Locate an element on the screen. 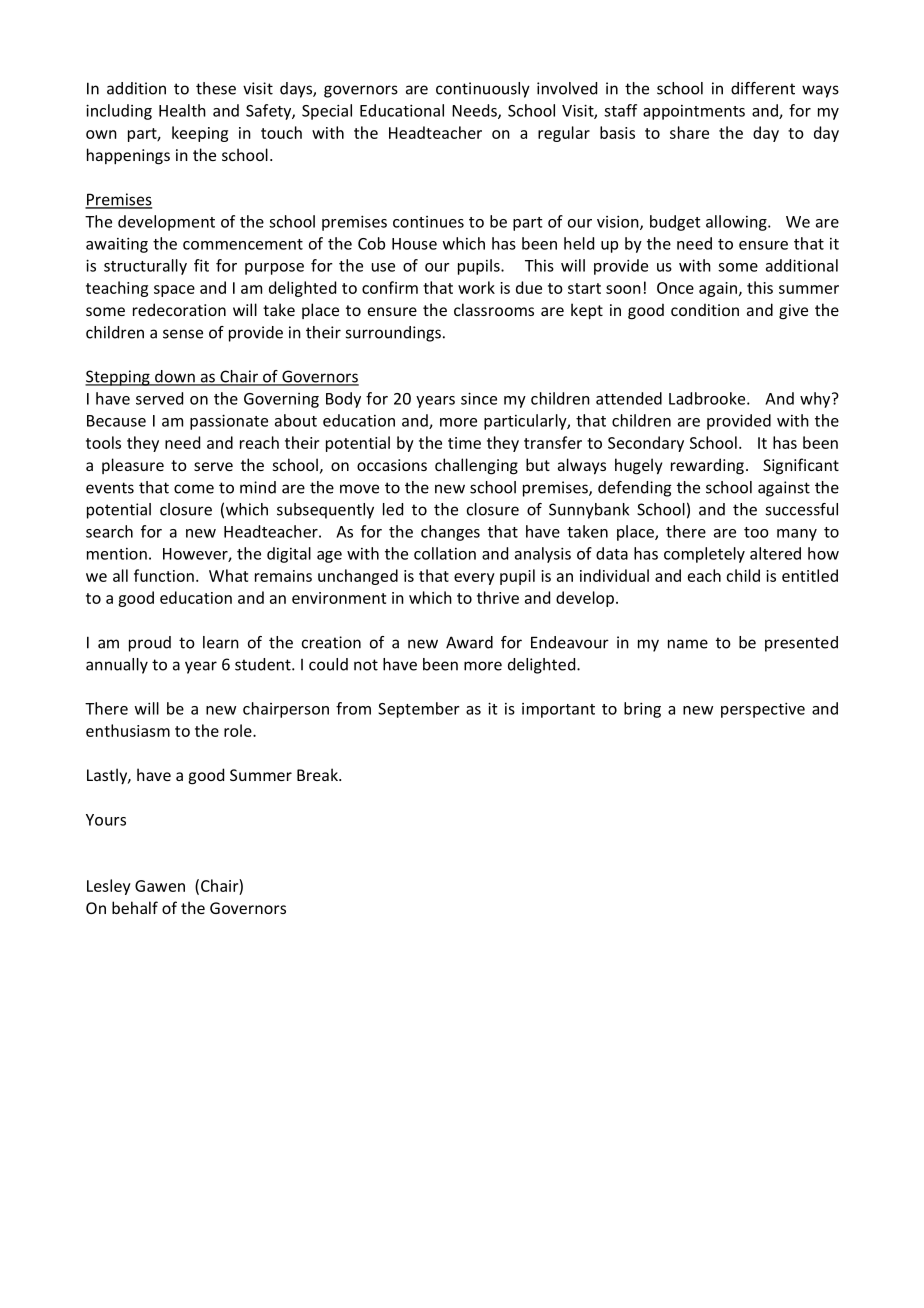 Image resolution: width=924 pixels, height=1308 pixels. appointments is located at coordinates (694, 112).
